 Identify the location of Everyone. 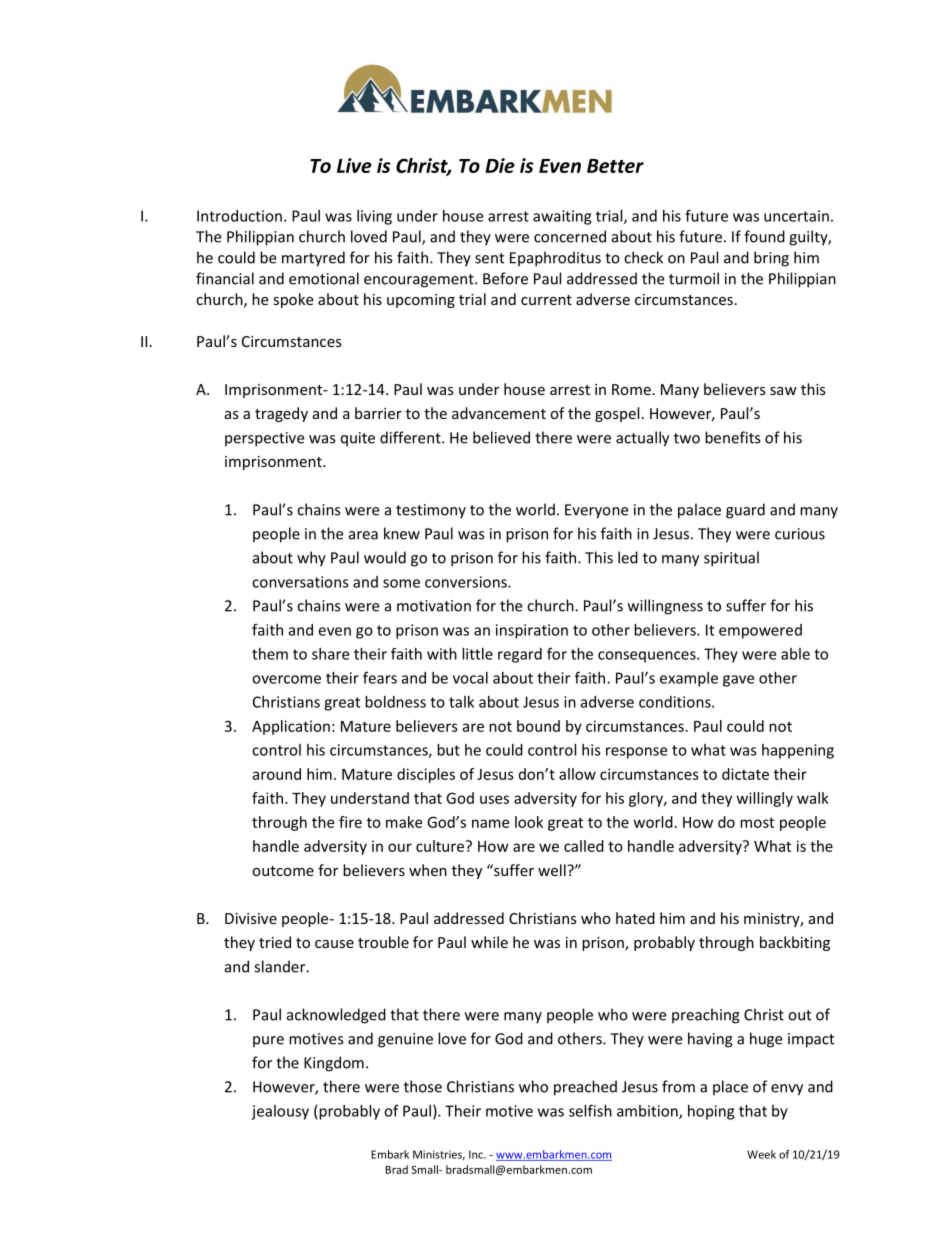
(596, 511).
